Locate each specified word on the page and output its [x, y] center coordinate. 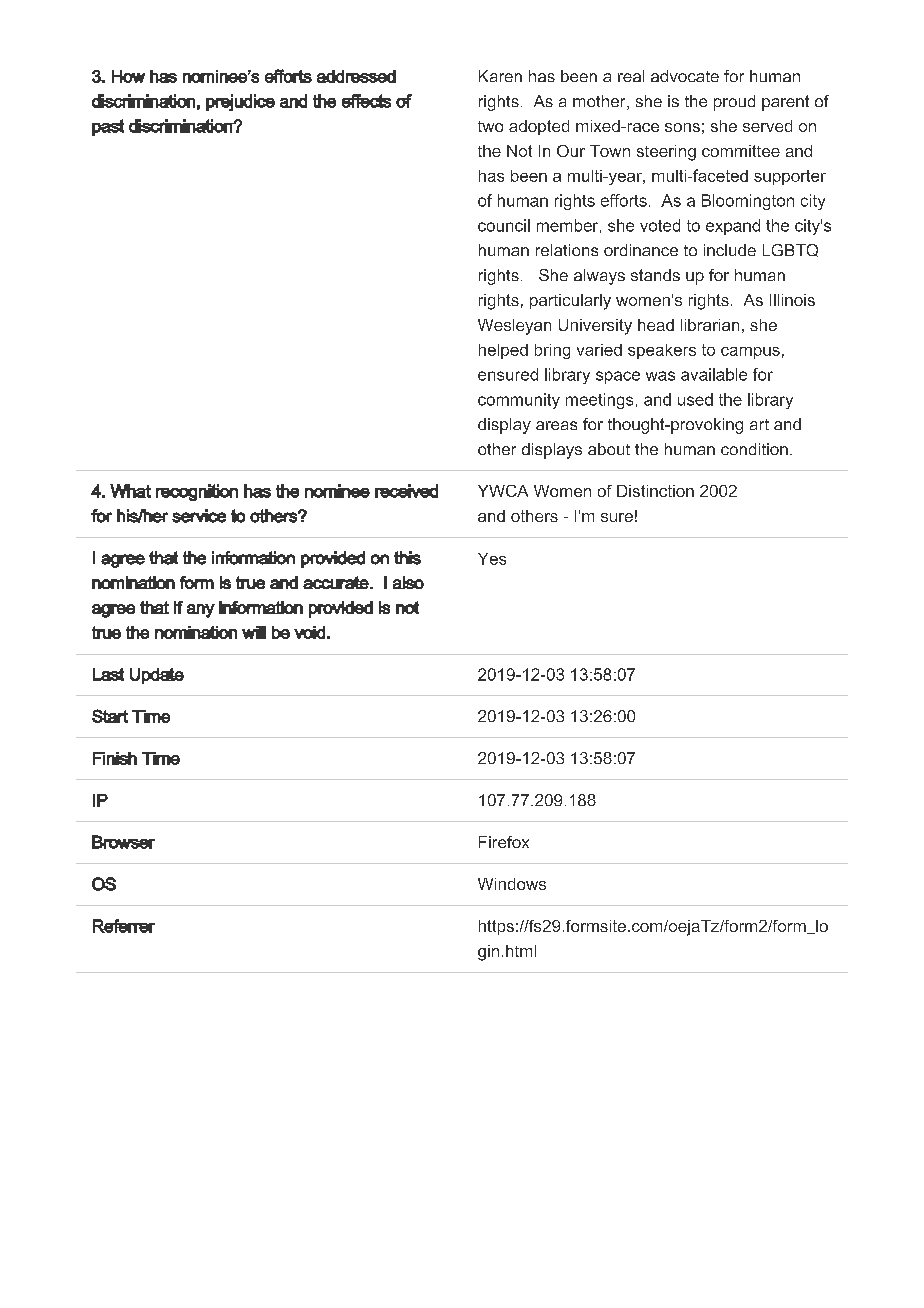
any [201, 611]
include [730, 250]
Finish [115, 758]
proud [734, 103]
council [504, 225]
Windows [512, 884]
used [695, 399]
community [519, 401]
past [108, 127]
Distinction [655, 491]
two [490, 126]
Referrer [124, 926]
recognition [197, 492]
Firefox [504, 842]
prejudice [240, 102]
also [408, 582]
